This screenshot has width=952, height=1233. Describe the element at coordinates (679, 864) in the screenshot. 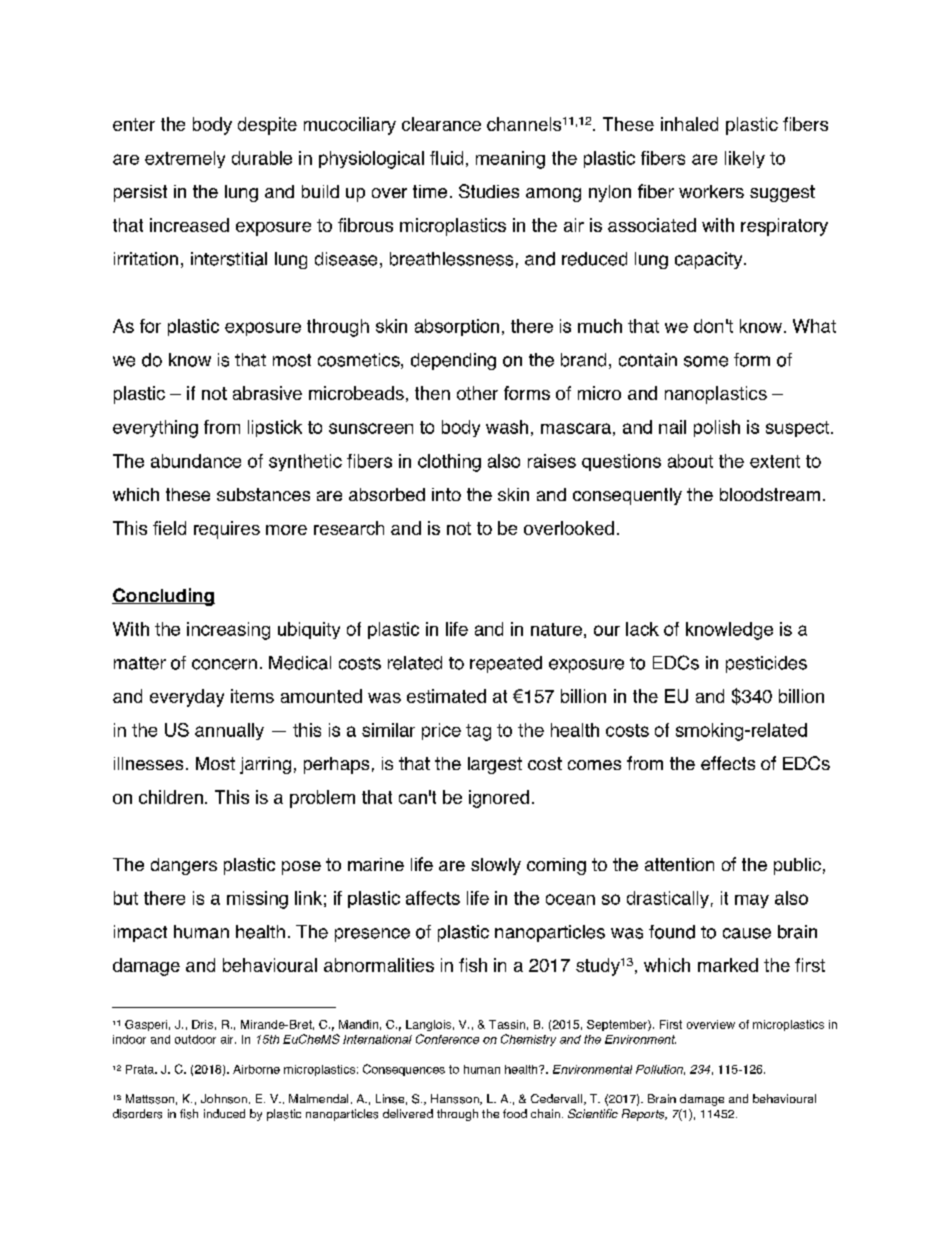

I see `attention` at that location.
